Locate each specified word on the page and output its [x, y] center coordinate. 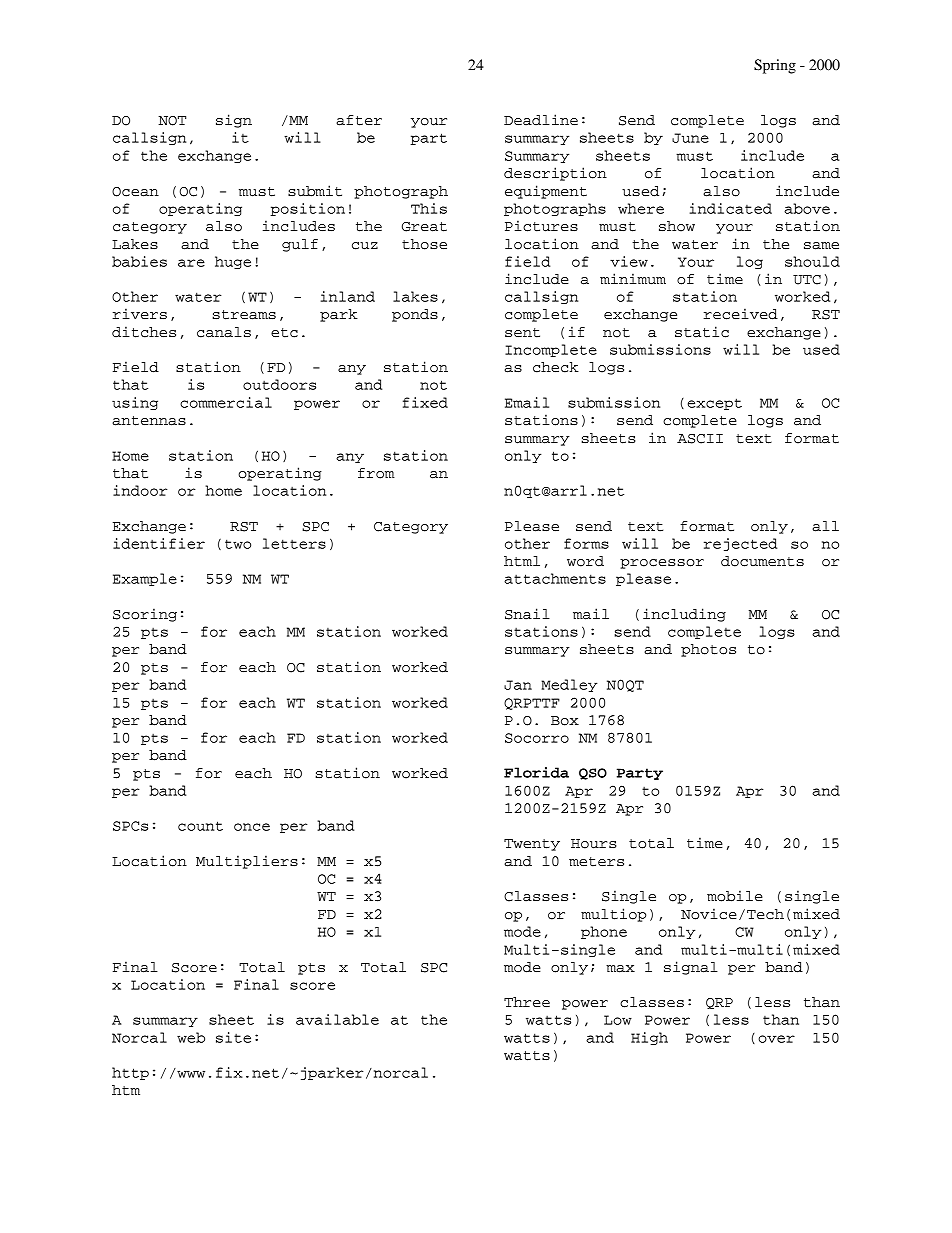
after [359, 120]
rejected [740, 544]
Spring [775, 66]
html [522, 561]
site [233, 1037]
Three [527, 1002]
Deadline [541, 120]
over [776, 1039]
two [238, 544]
